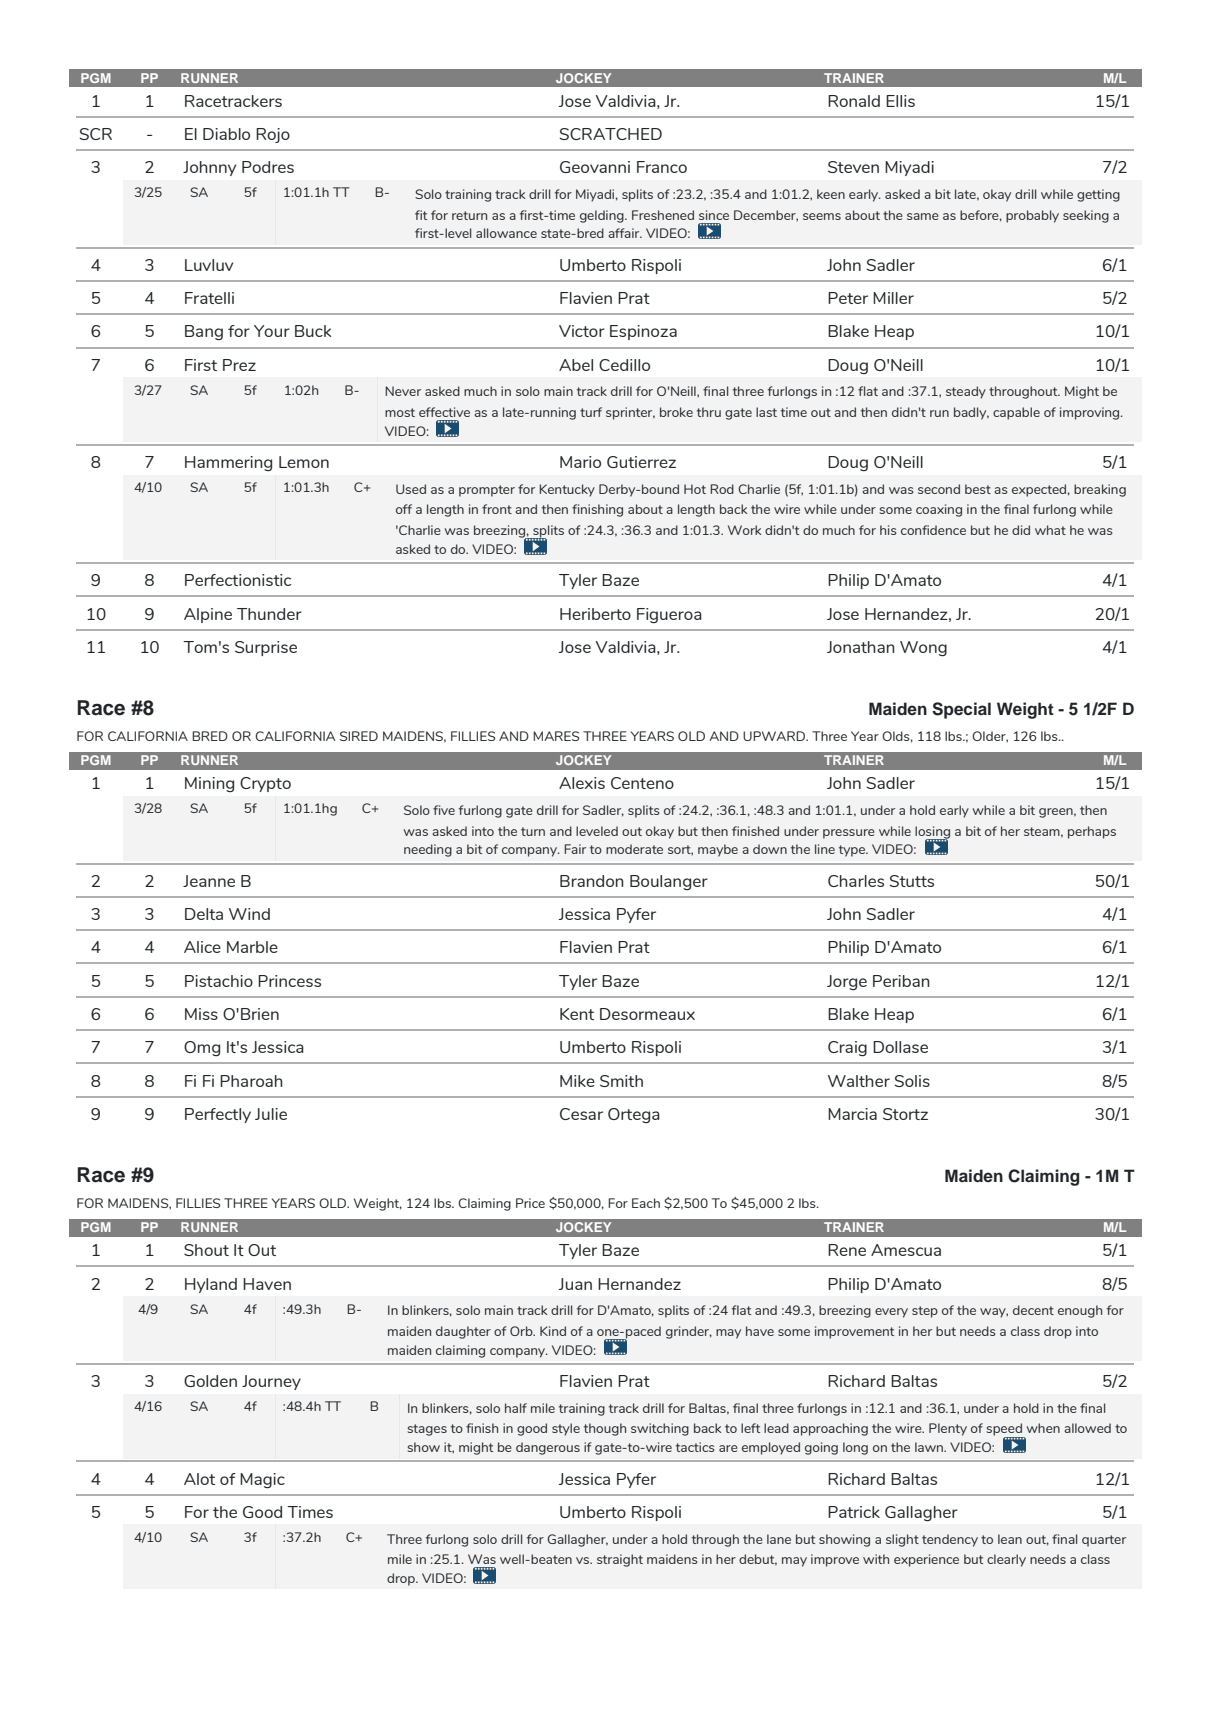  I want to click on moderate, so click(634, 849).
